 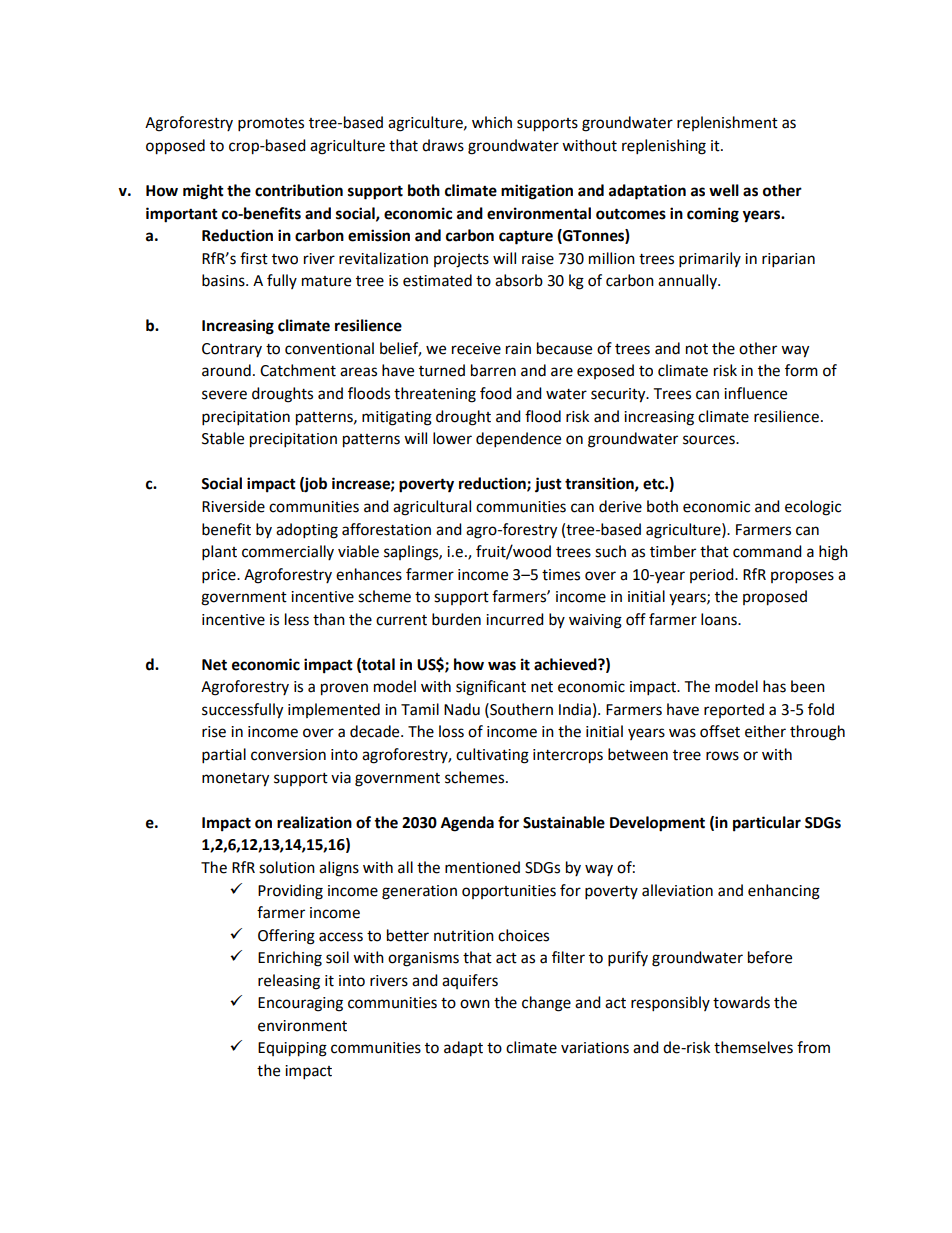 I want to click on which, so click(x=492, y=122).
